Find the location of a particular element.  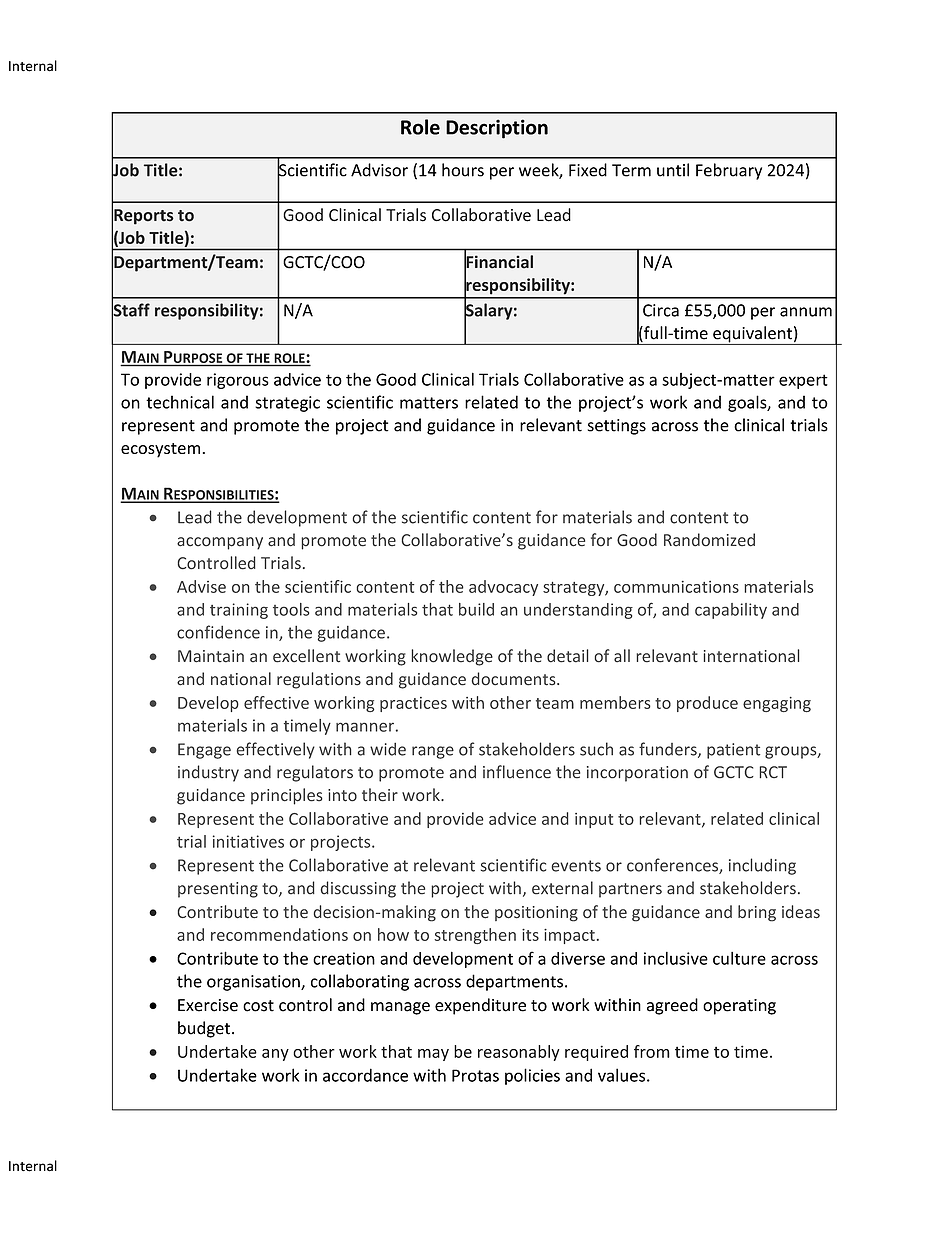

budget is located at coordinates (204, 1029).
